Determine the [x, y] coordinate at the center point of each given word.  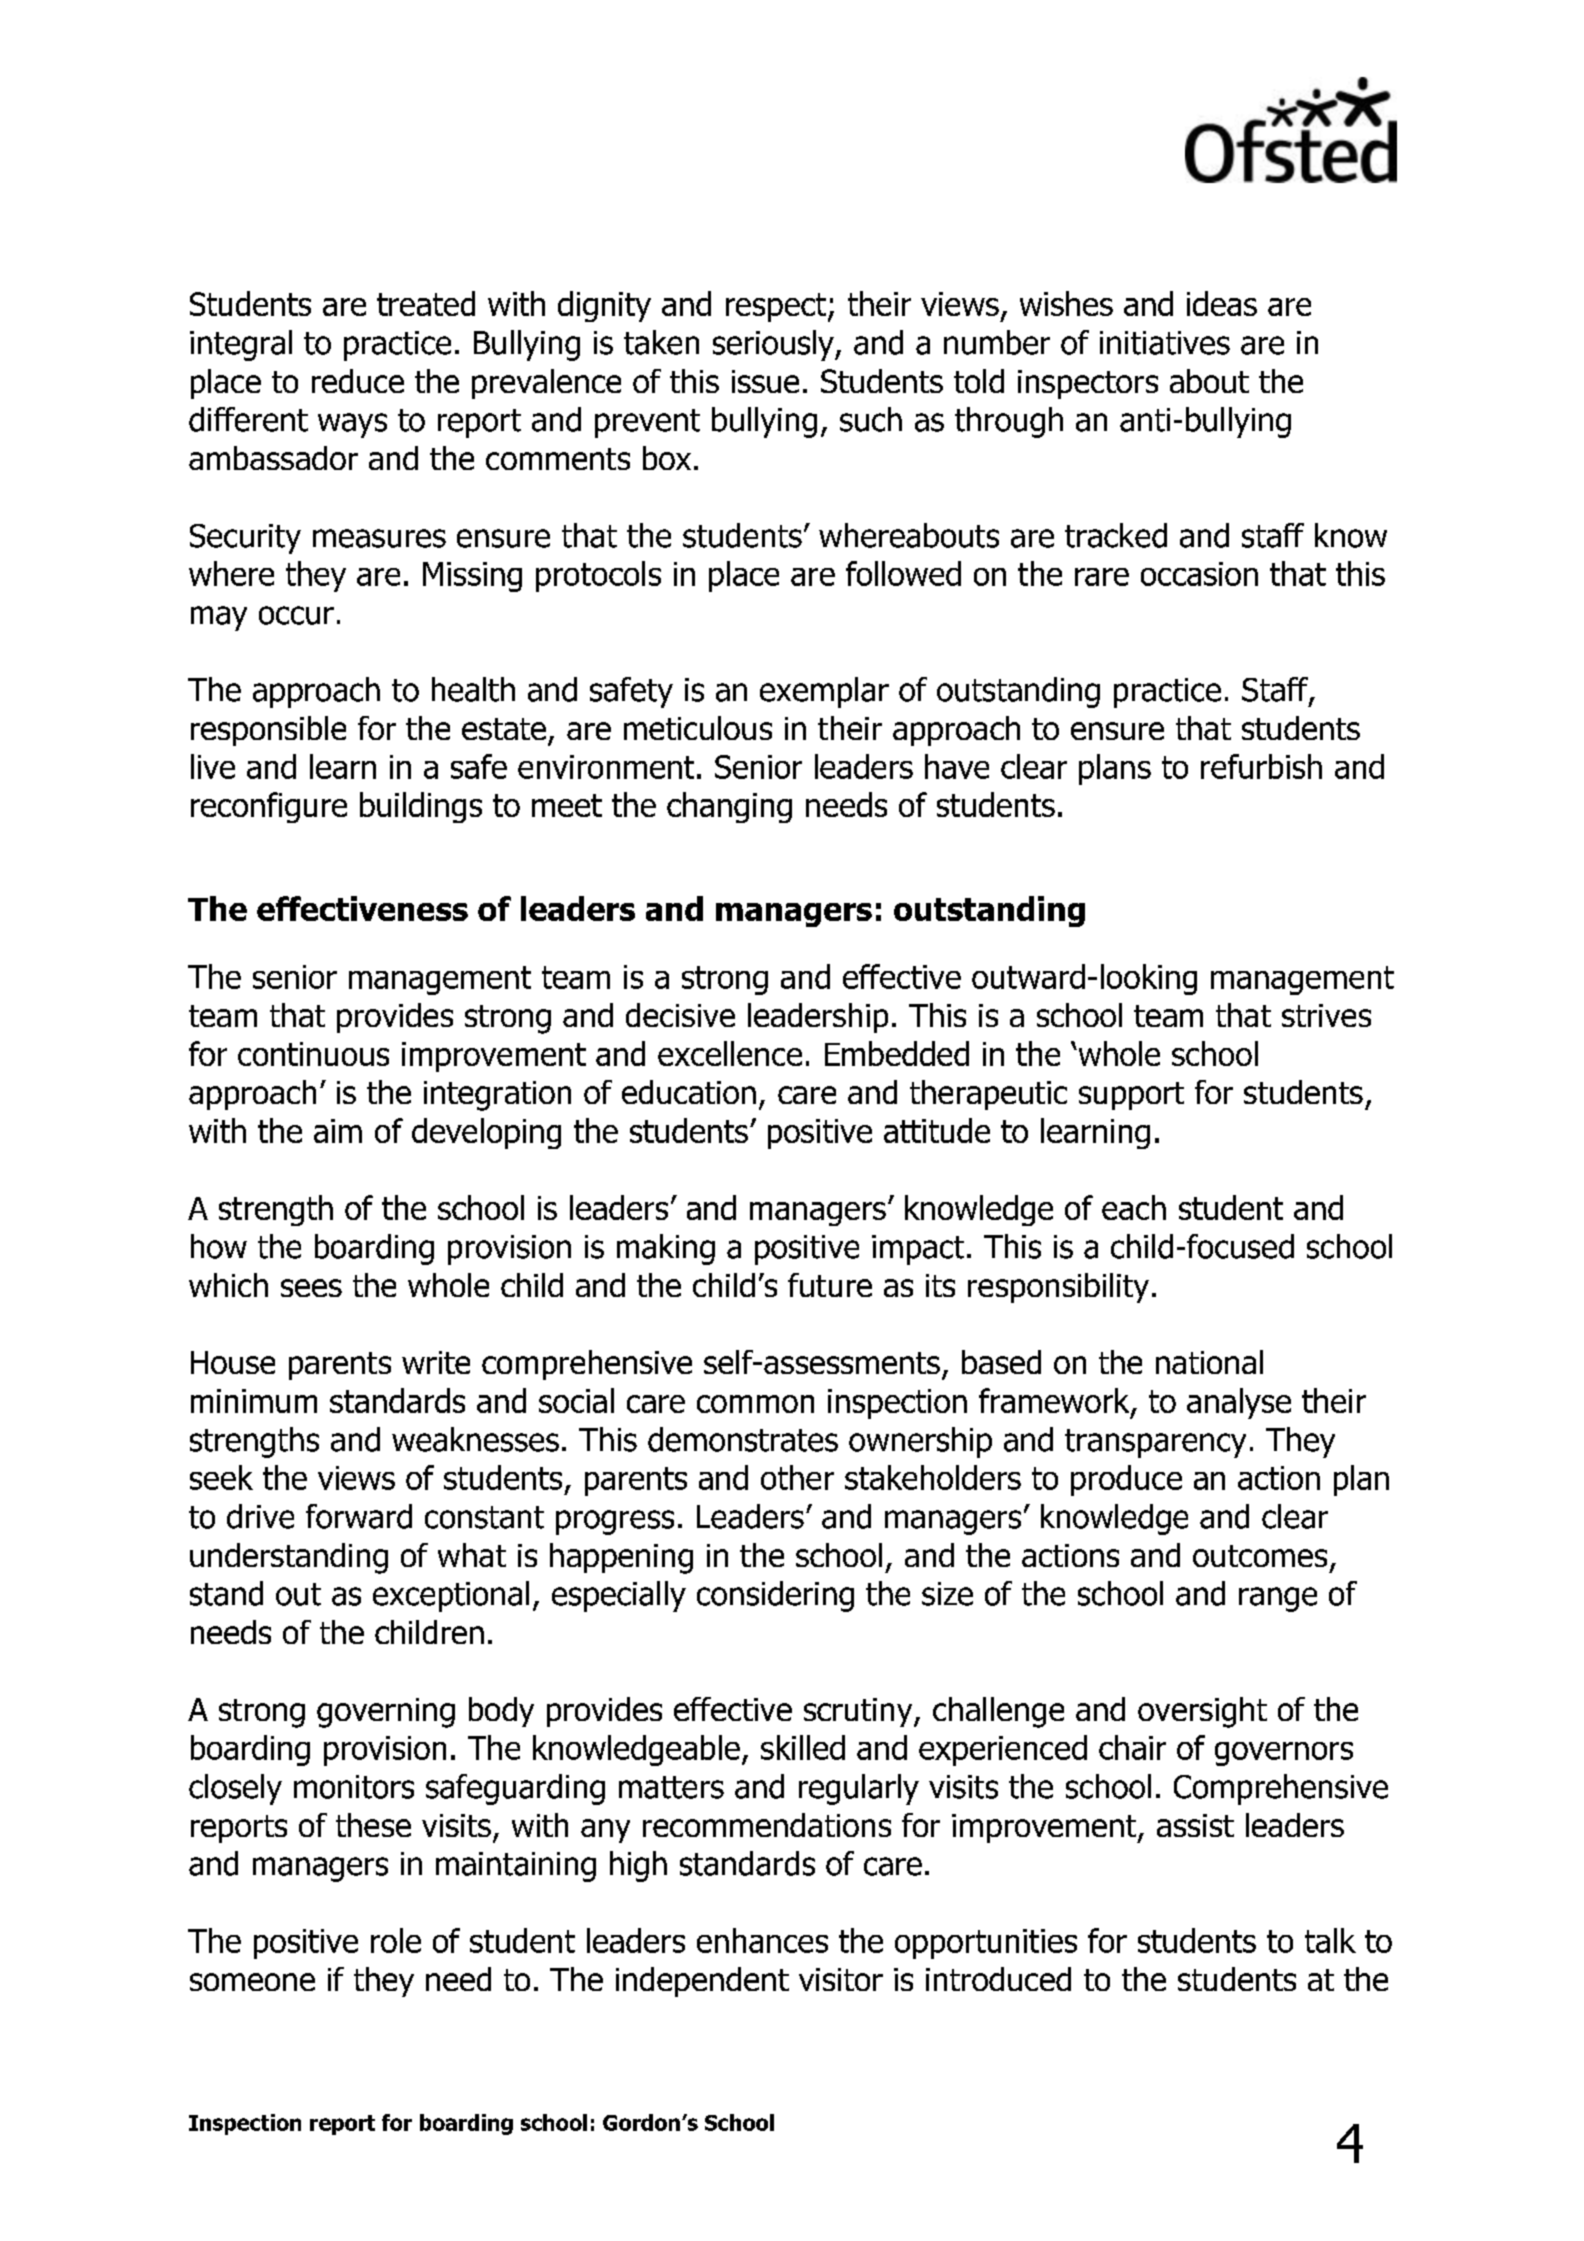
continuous [313, 1054]
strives [1326, 1015]
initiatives [1165, 343]
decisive [680, 1015]
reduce [358, 381]
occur [296, 615]
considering [775, 1596]
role [396, 1940]
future [830, 1285]
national [1209, 1362]
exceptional [451, 1596]
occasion [1199, 574]
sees [311, 1288]
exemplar [824, 692]
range [1278, 1599]
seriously [774, 345]
